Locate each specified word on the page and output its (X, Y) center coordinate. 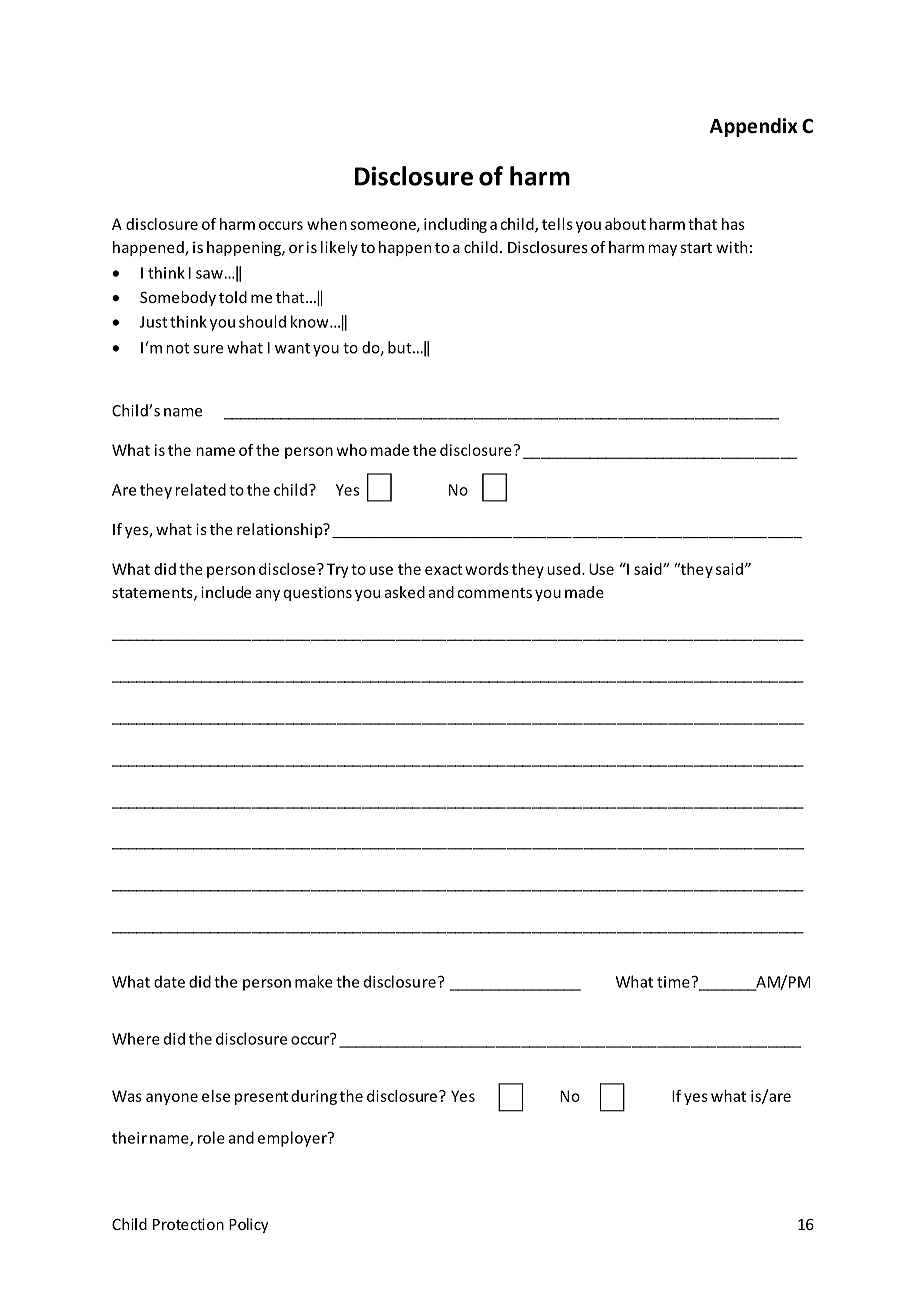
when (327, 224)
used (563, 569)
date (169, 981)
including (455, 225)
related (200, 489)
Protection (188, 1224)
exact (444, 569)
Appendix (754, 127)
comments (494, 593)
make (314, 981)
